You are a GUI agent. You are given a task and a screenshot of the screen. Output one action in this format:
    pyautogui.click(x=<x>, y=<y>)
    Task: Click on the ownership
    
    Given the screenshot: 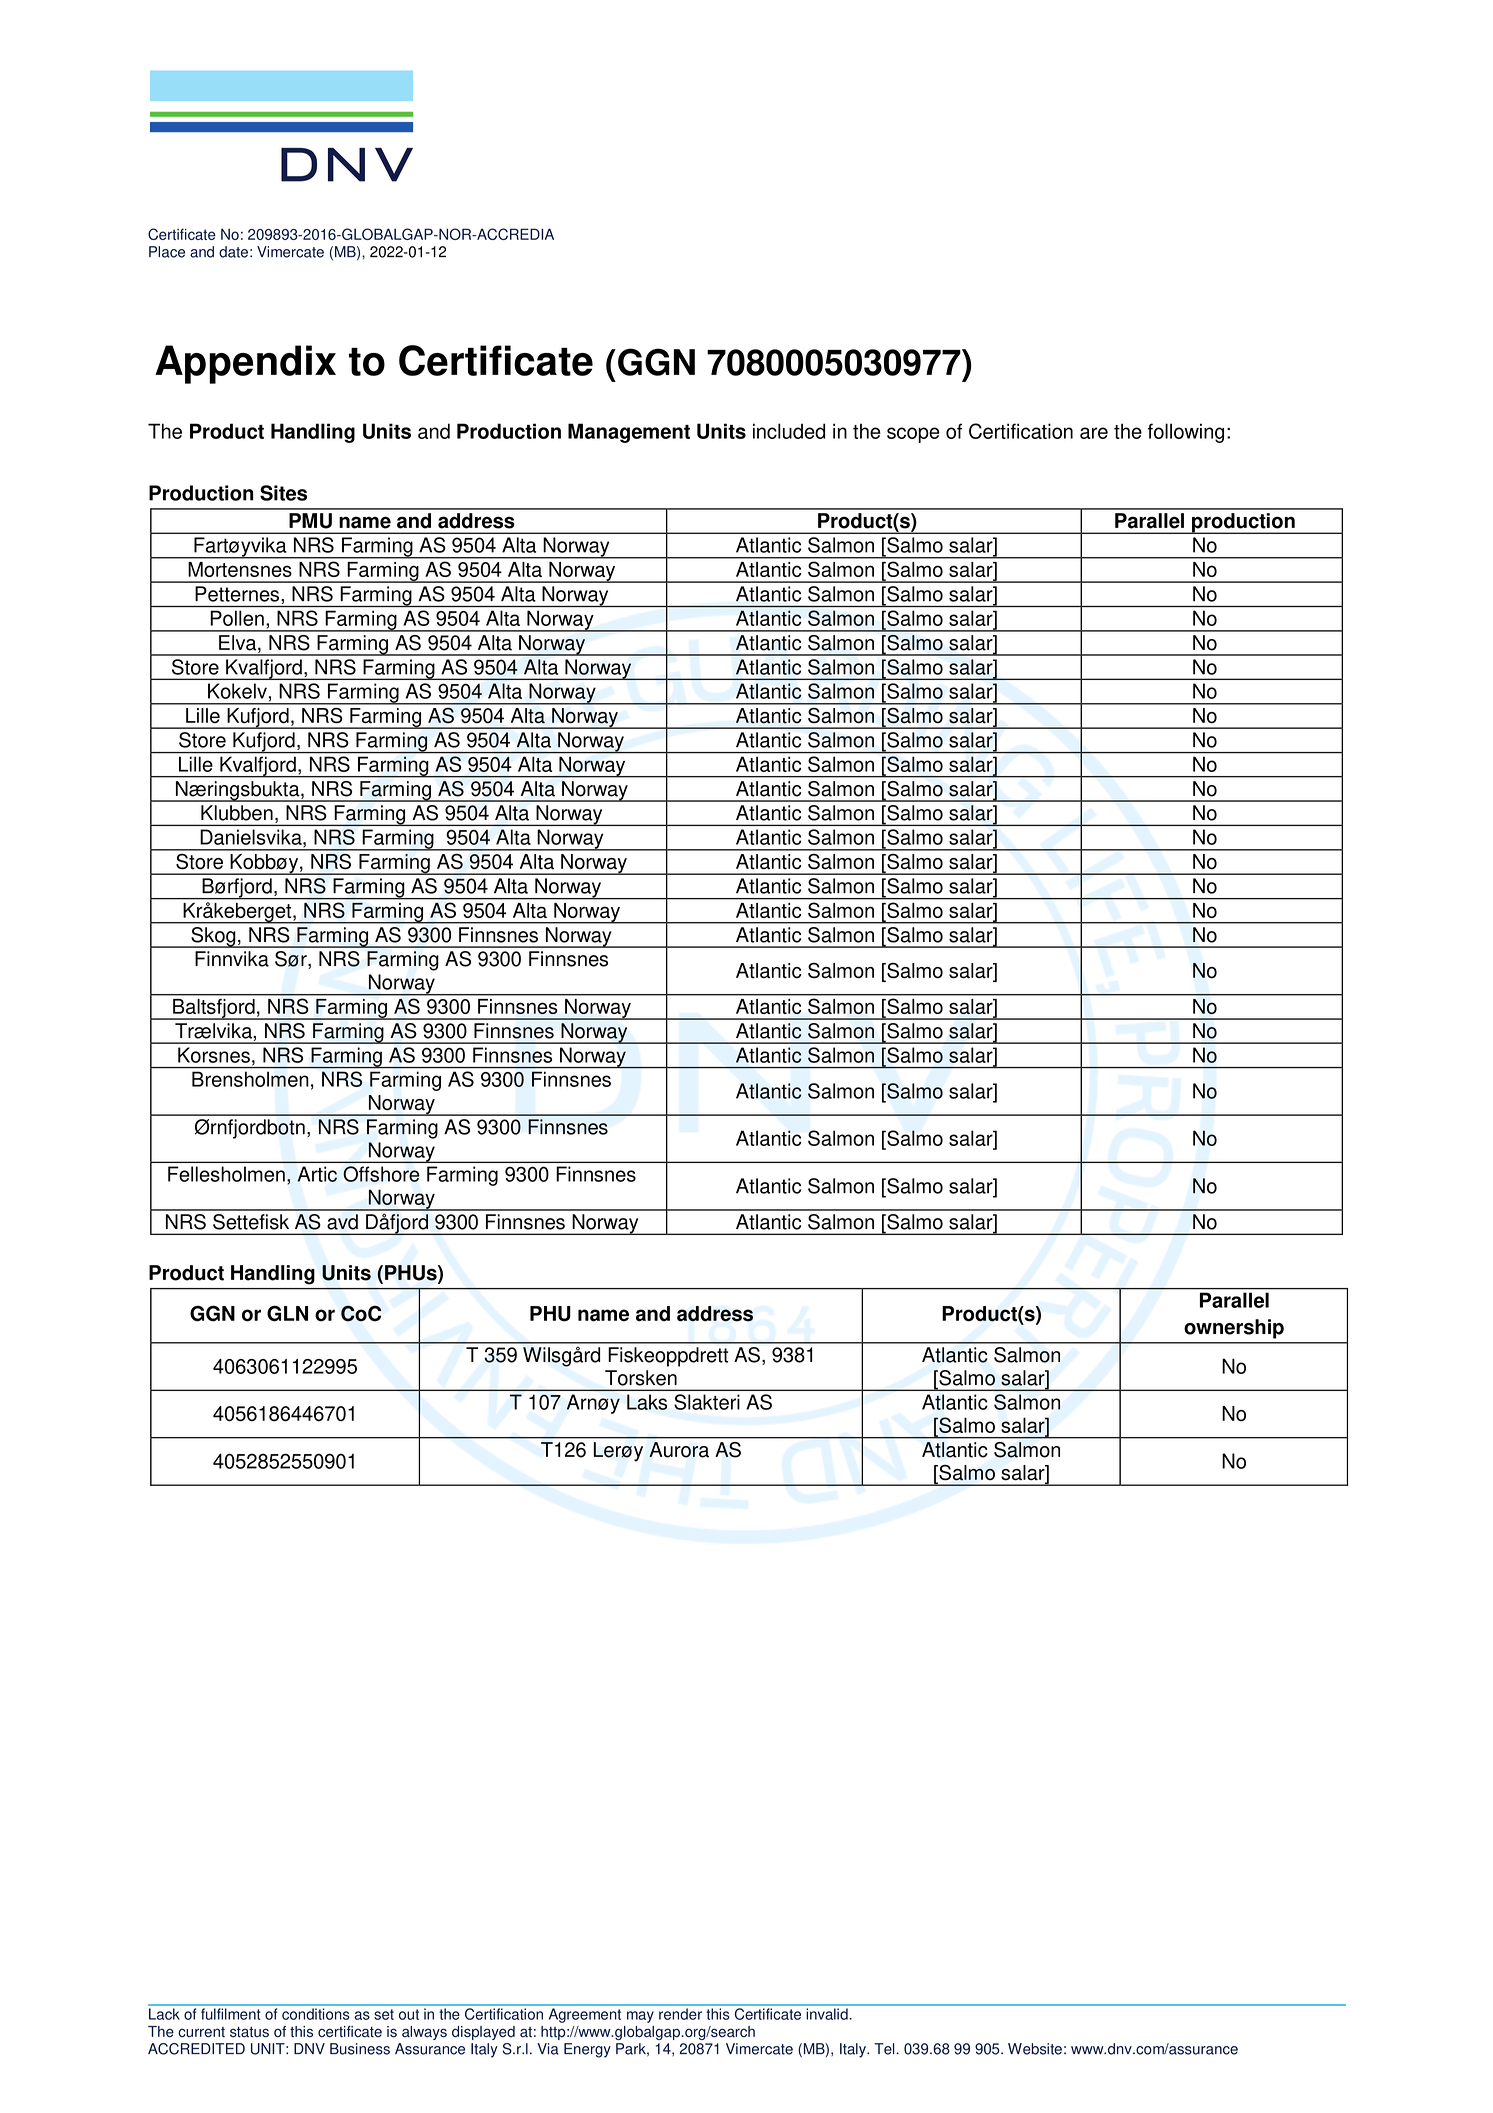 What is the action you would take?
    pyautogui.click(x=1234, y=1329)
